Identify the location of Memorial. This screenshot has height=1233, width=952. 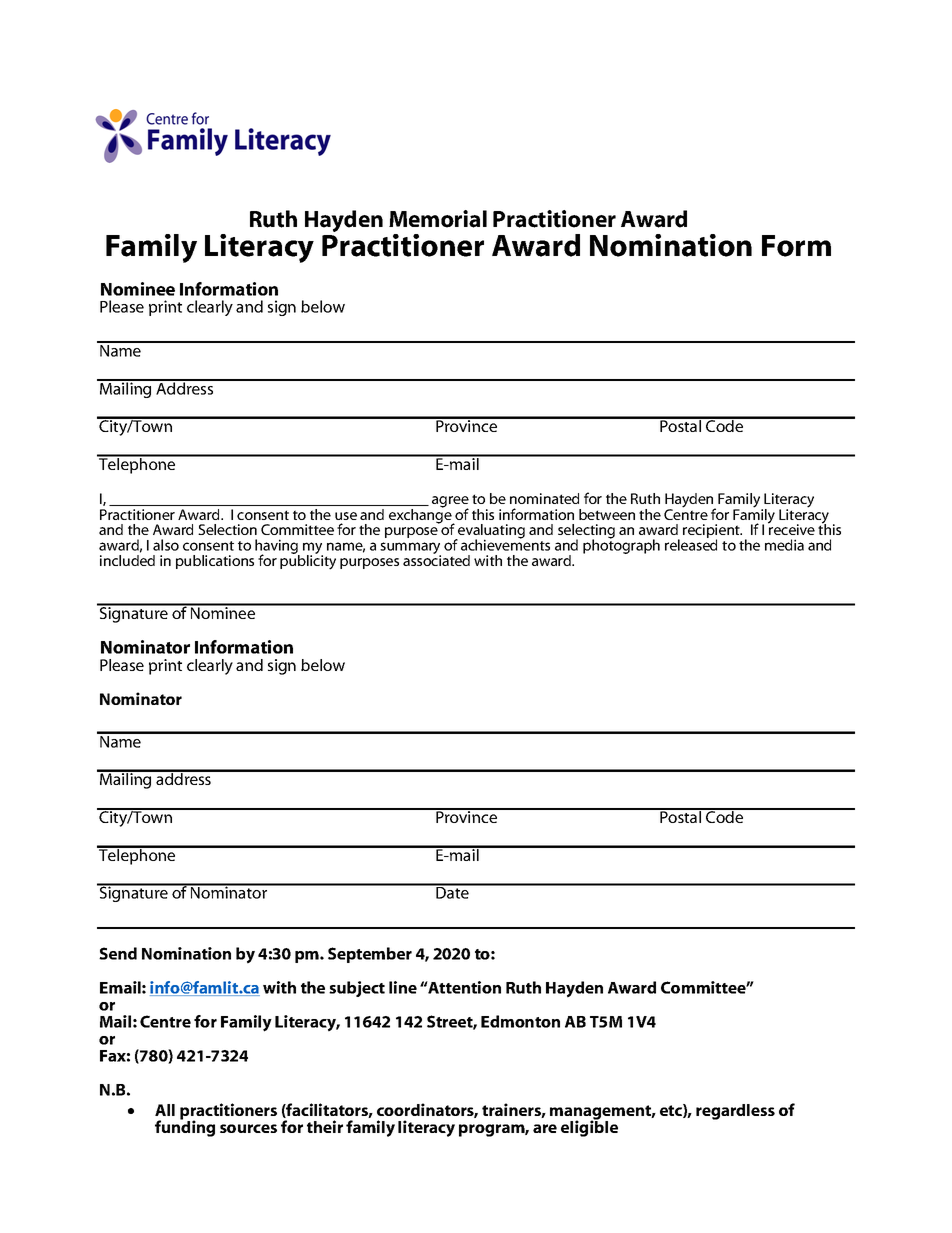
(438, 219).
